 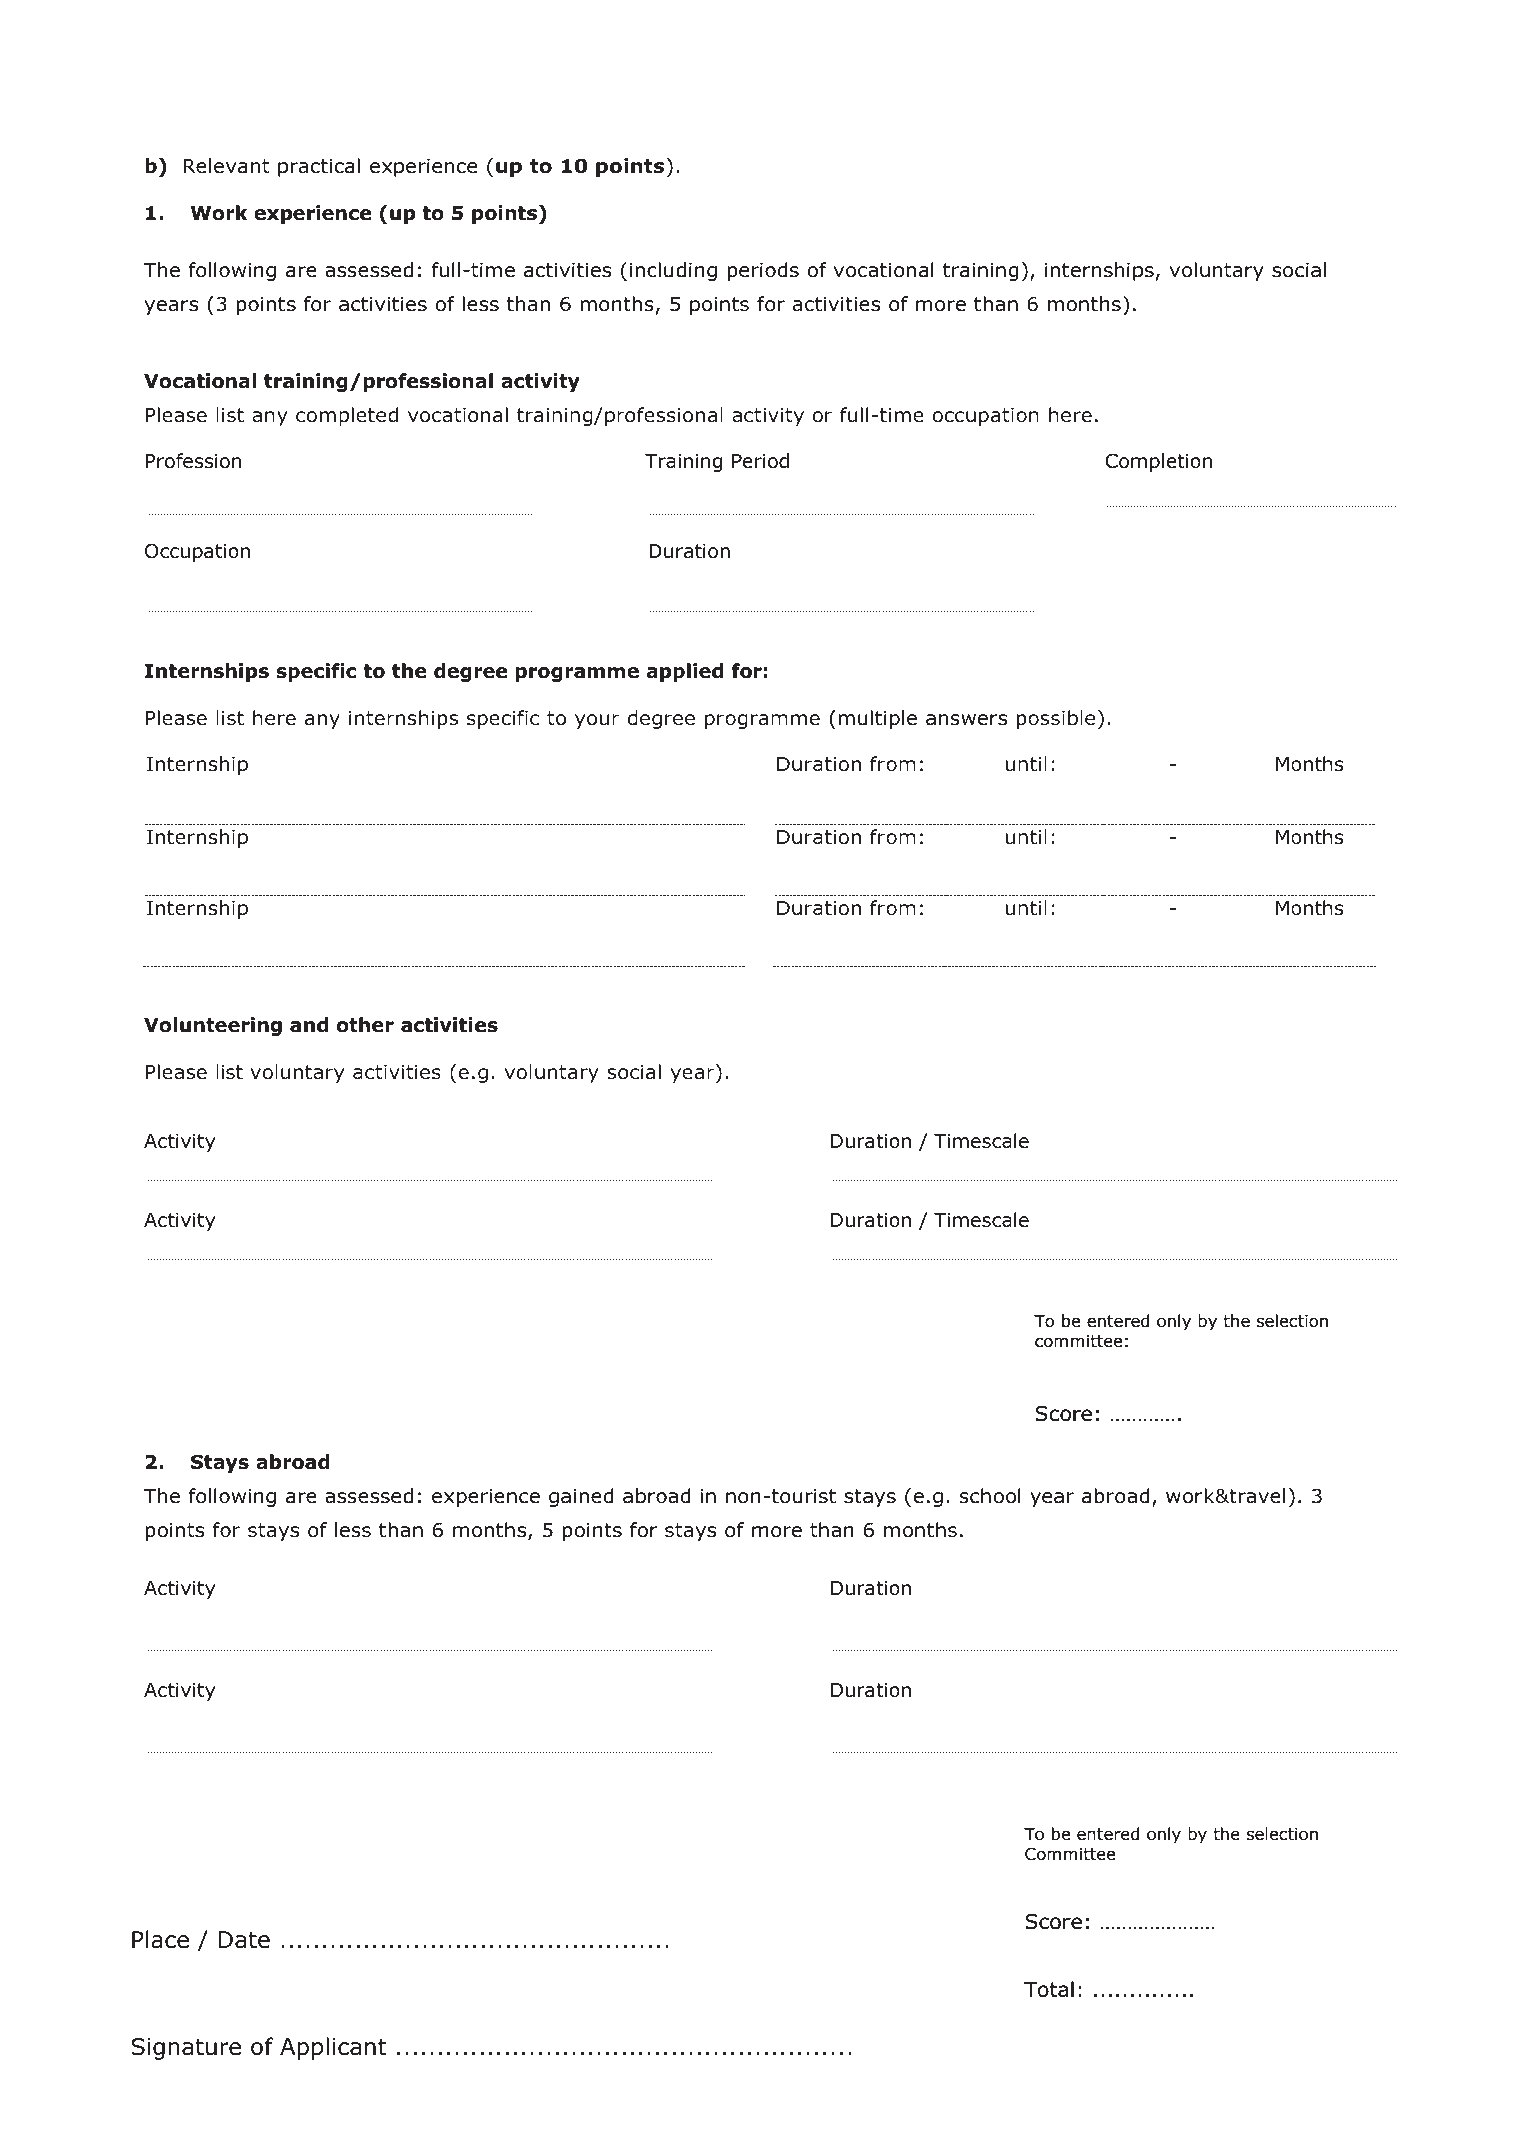 I want to click on and, so click(x=309, y=1025).
